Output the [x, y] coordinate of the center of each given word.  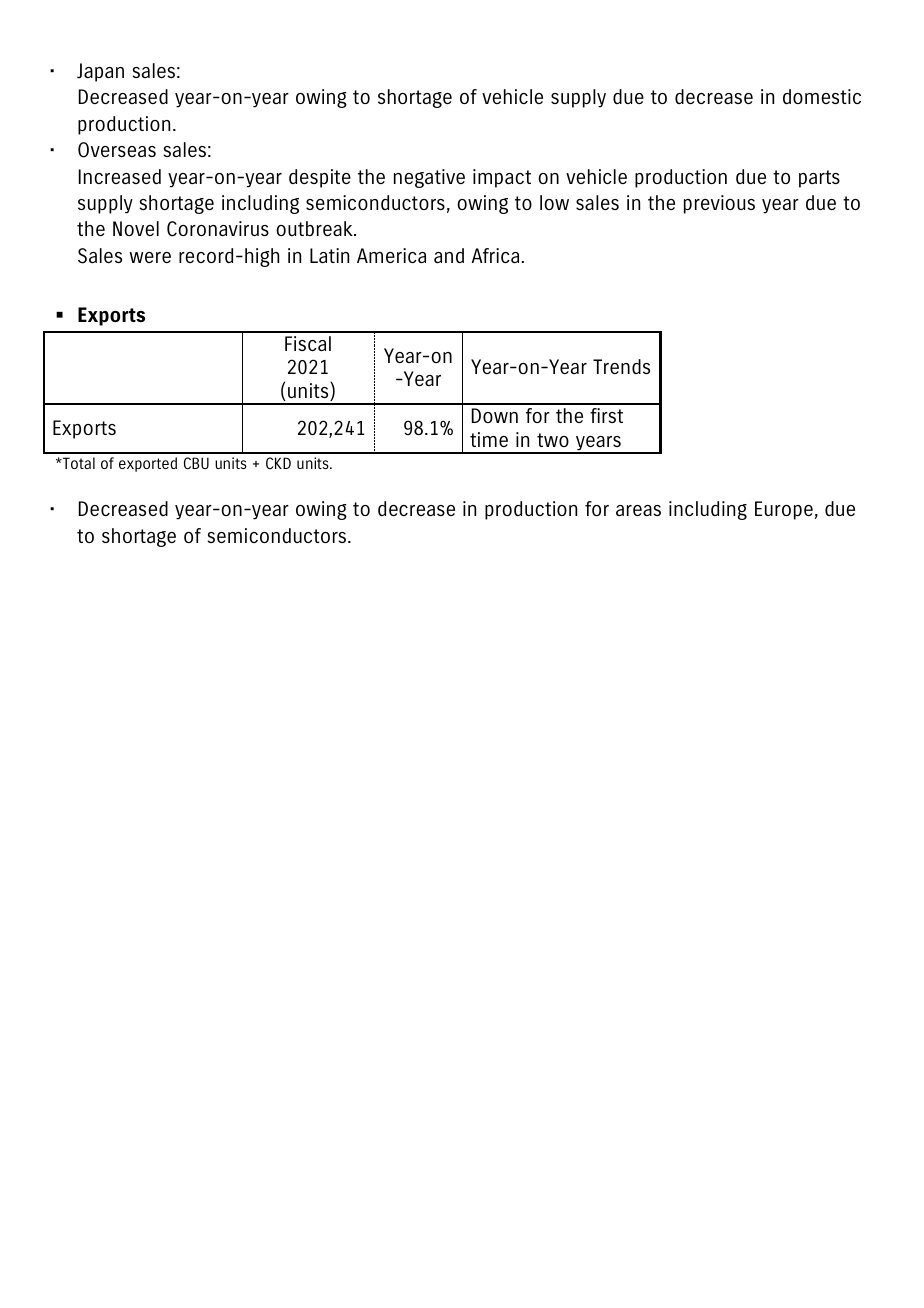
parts [819, 179]
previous [719, 204]
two [553, 440]
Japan [100, 72]
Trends [621, 366]
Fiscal [308, 343]
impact [502, 178]
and [449, 255]
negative [429, 178]
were [150, 257]
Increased [120, 176]
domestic [822, 96]
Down [495, 415]
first [606, 415]
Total [78, 463]
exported [148, 464]
